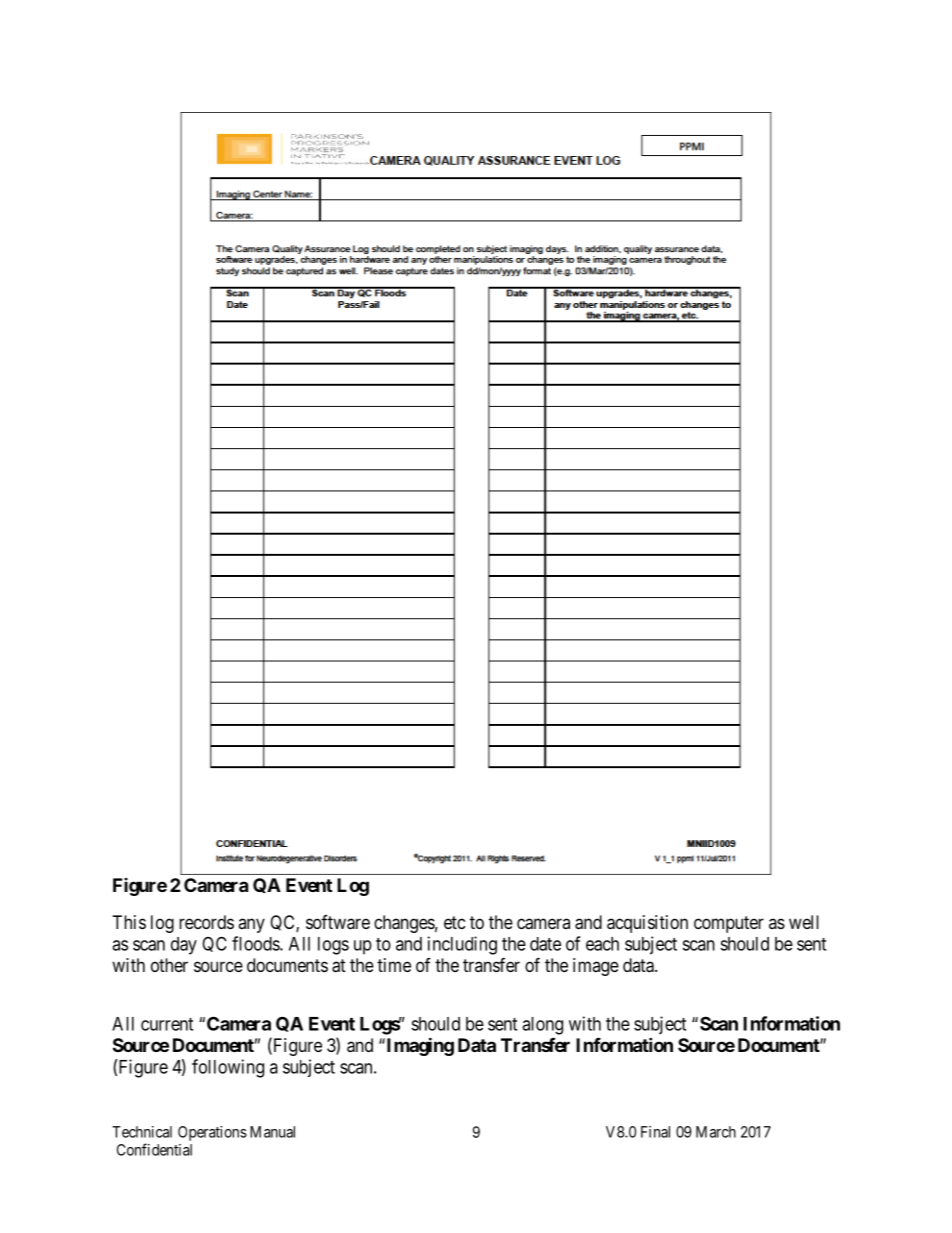 This screenshot has height=1233, width=952. Describe the element at coordinates (542, 1026) in the screenshot. I see `along` at that location.
